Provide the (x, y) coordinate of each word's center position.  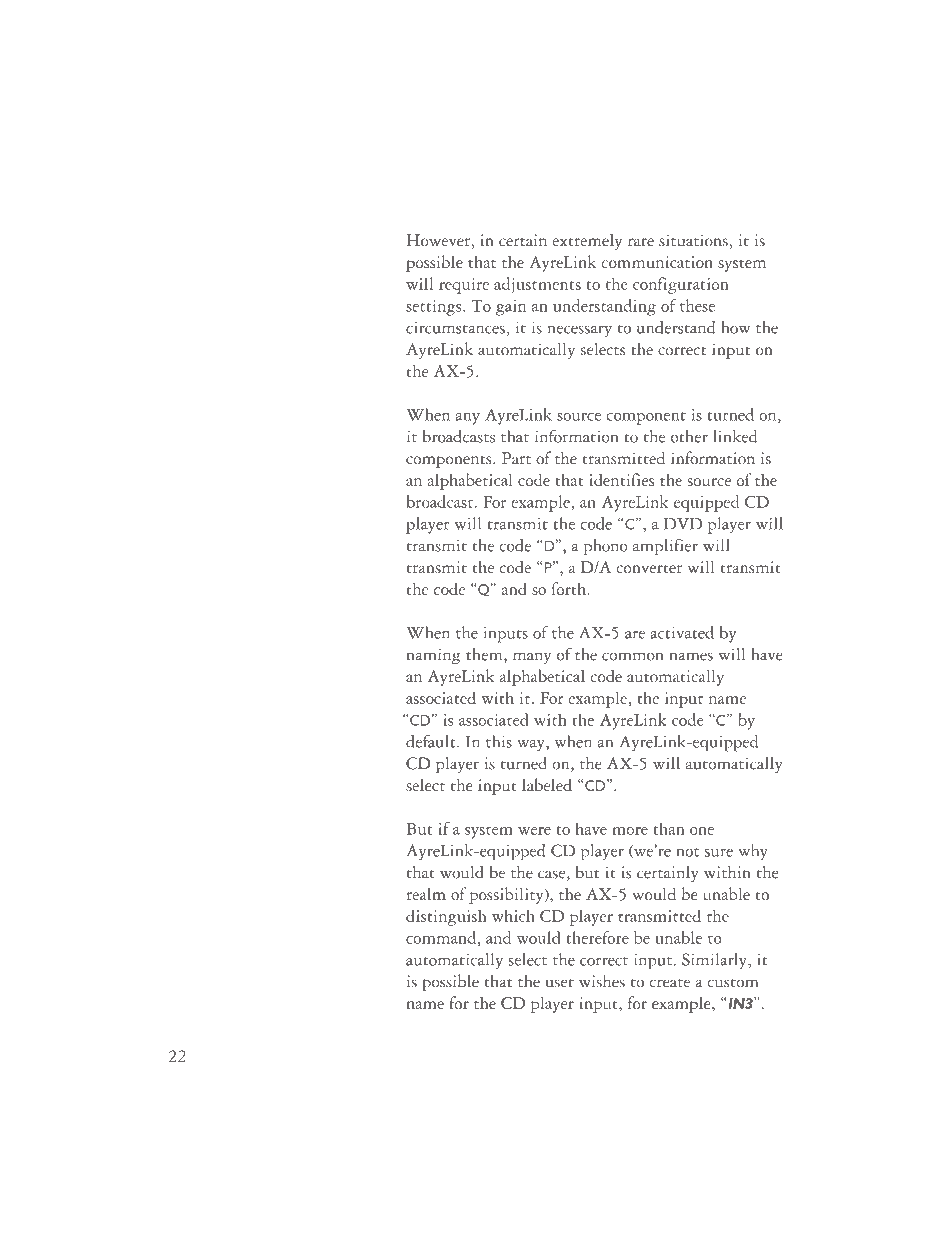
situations (693, 240)
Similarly (715, 961)
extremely (587, 242)
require (464, 286)
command (441, 937)
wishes (602, 981)
